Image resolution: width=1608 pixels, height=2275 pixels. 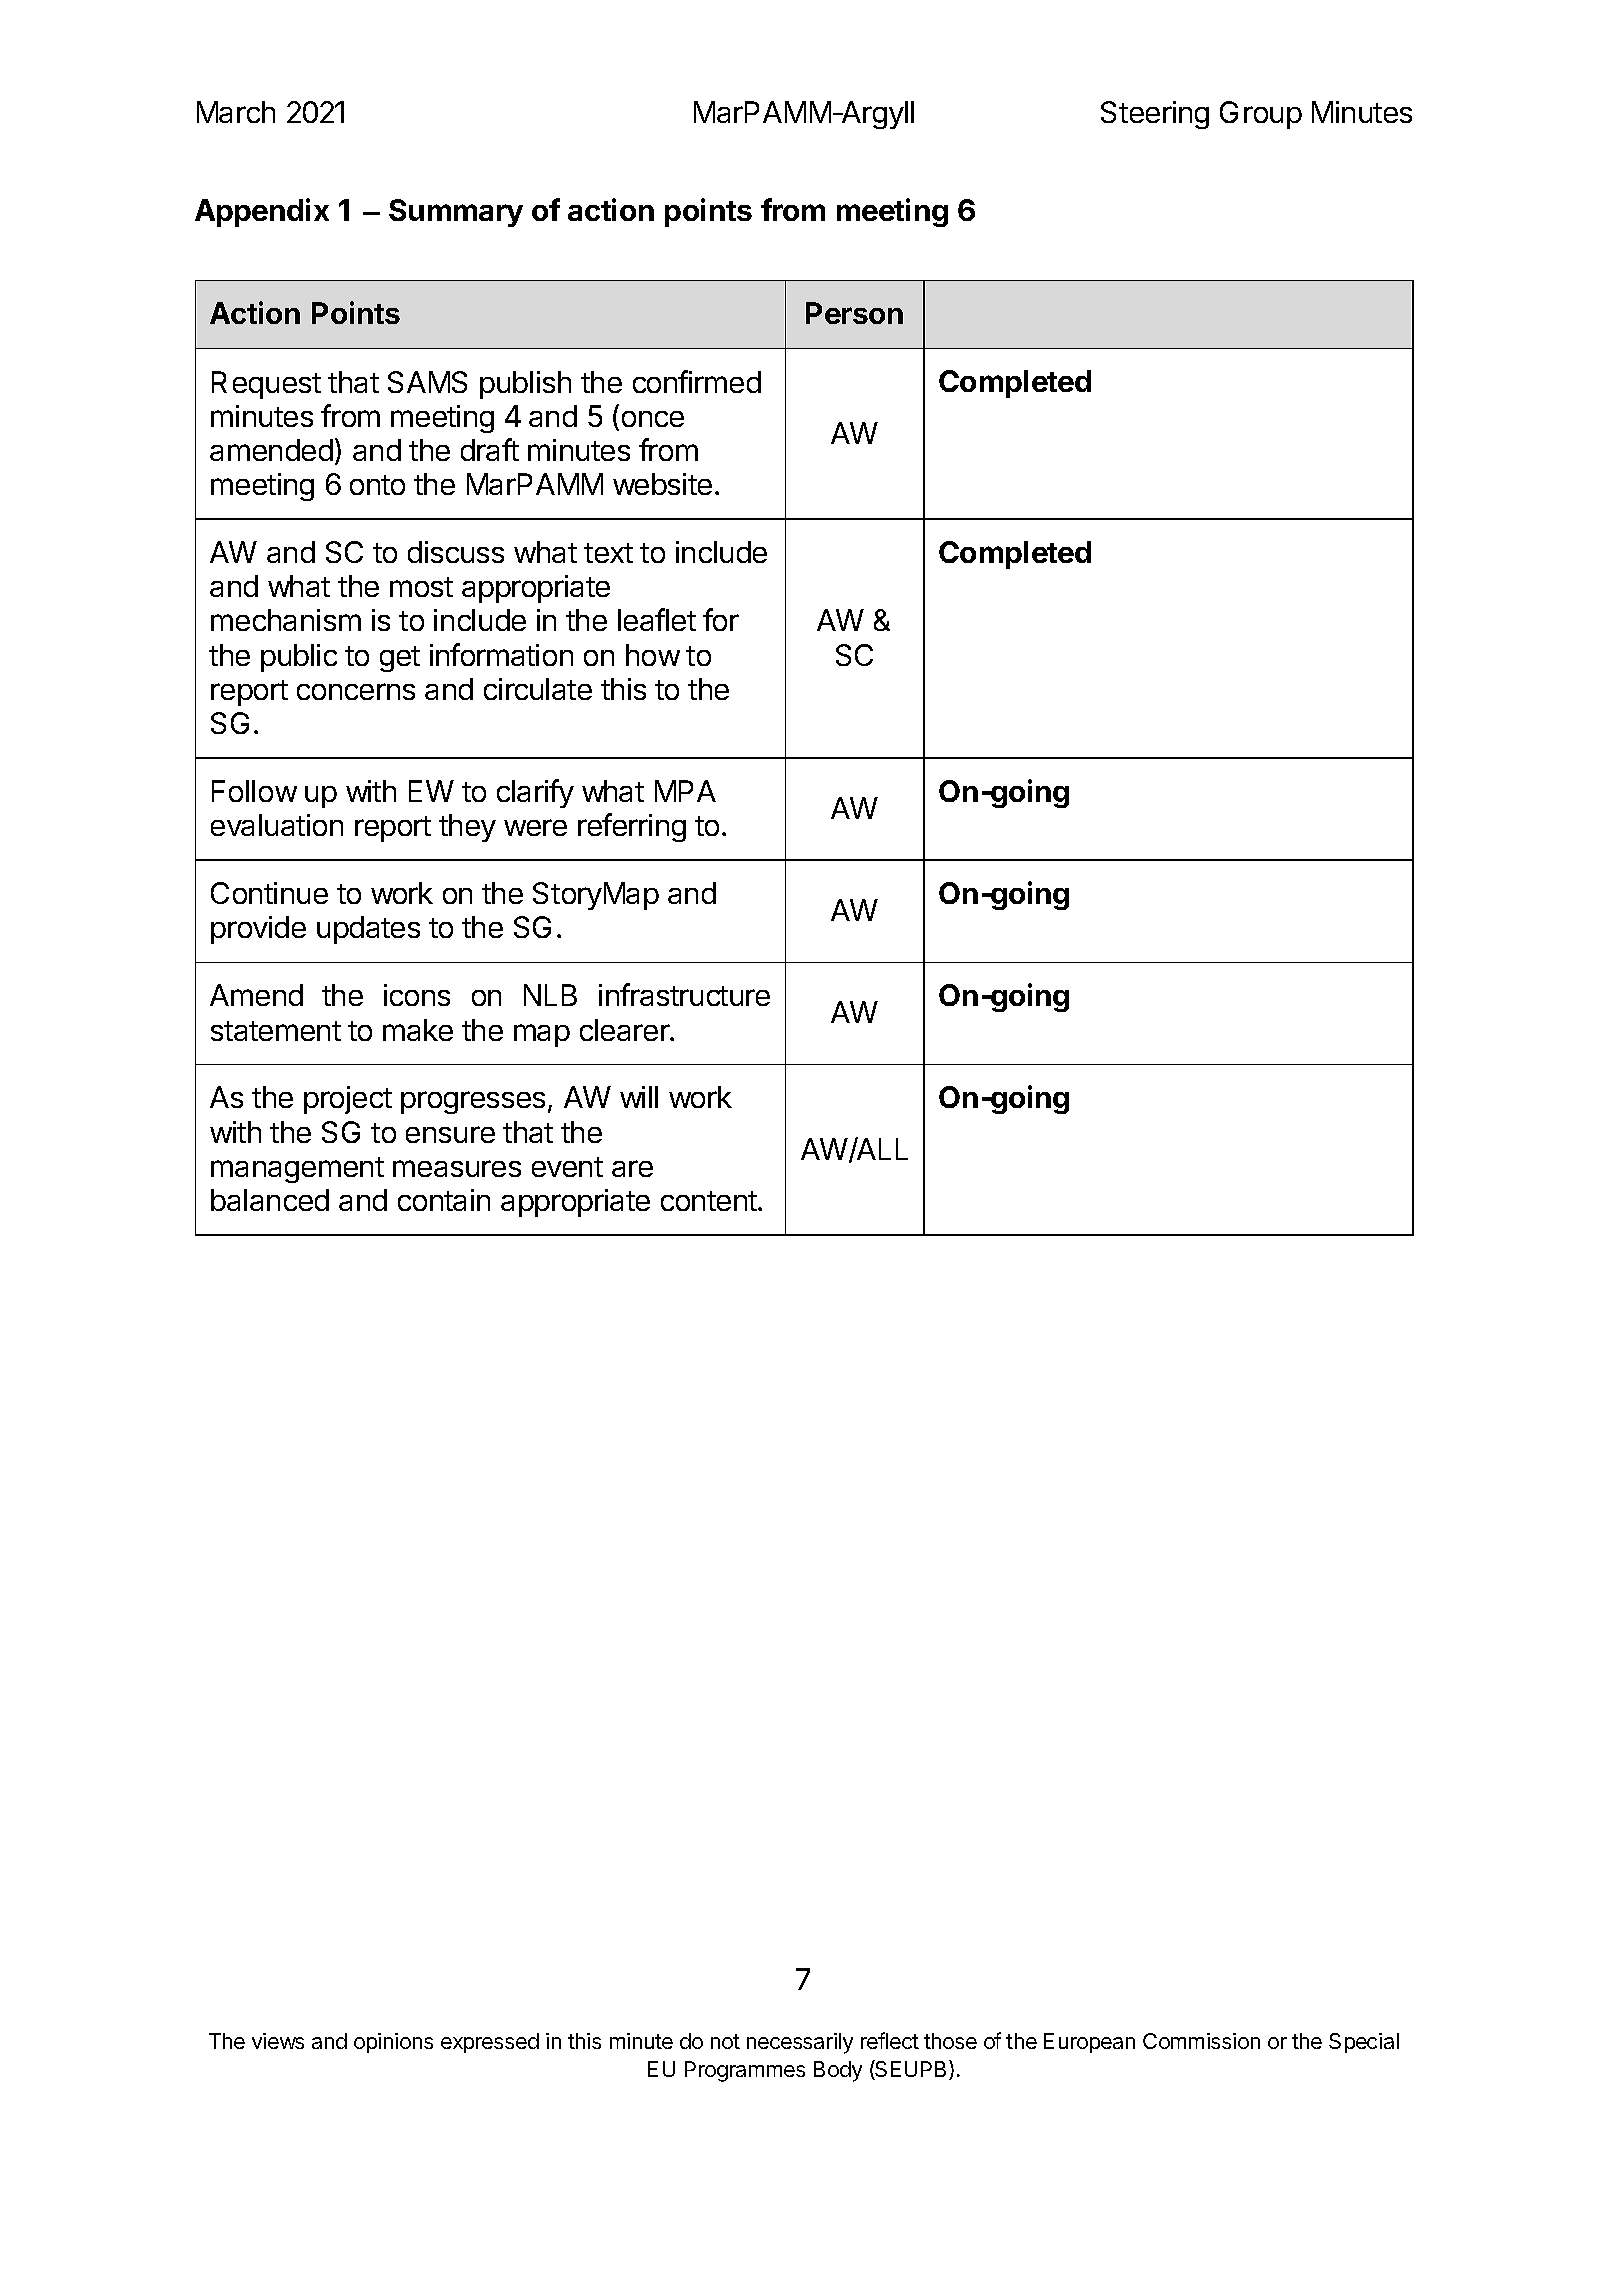 I want to click on MPA, so click(x=685, y=791).
